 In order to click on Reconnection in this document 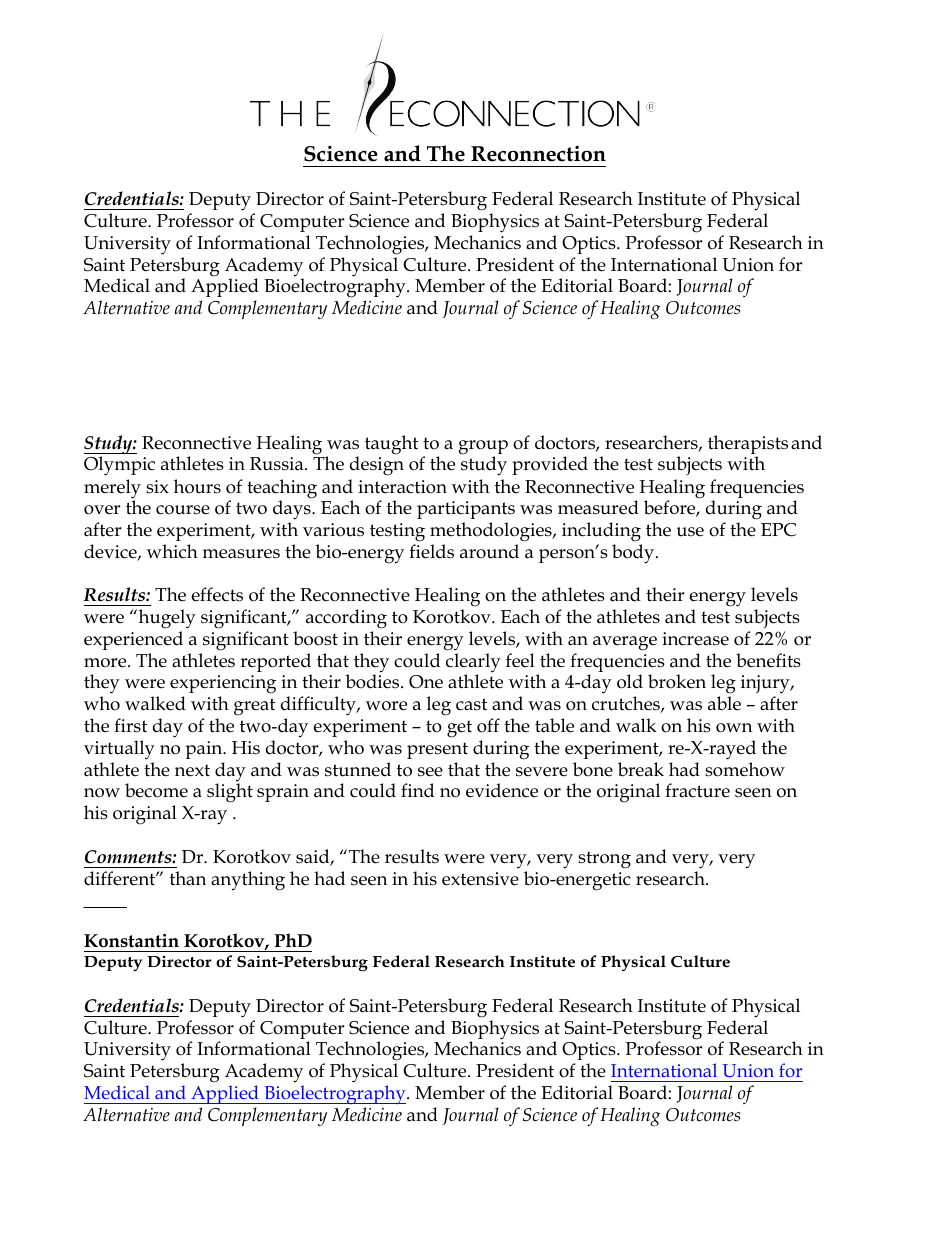, I will do `click(538, 154)`.
